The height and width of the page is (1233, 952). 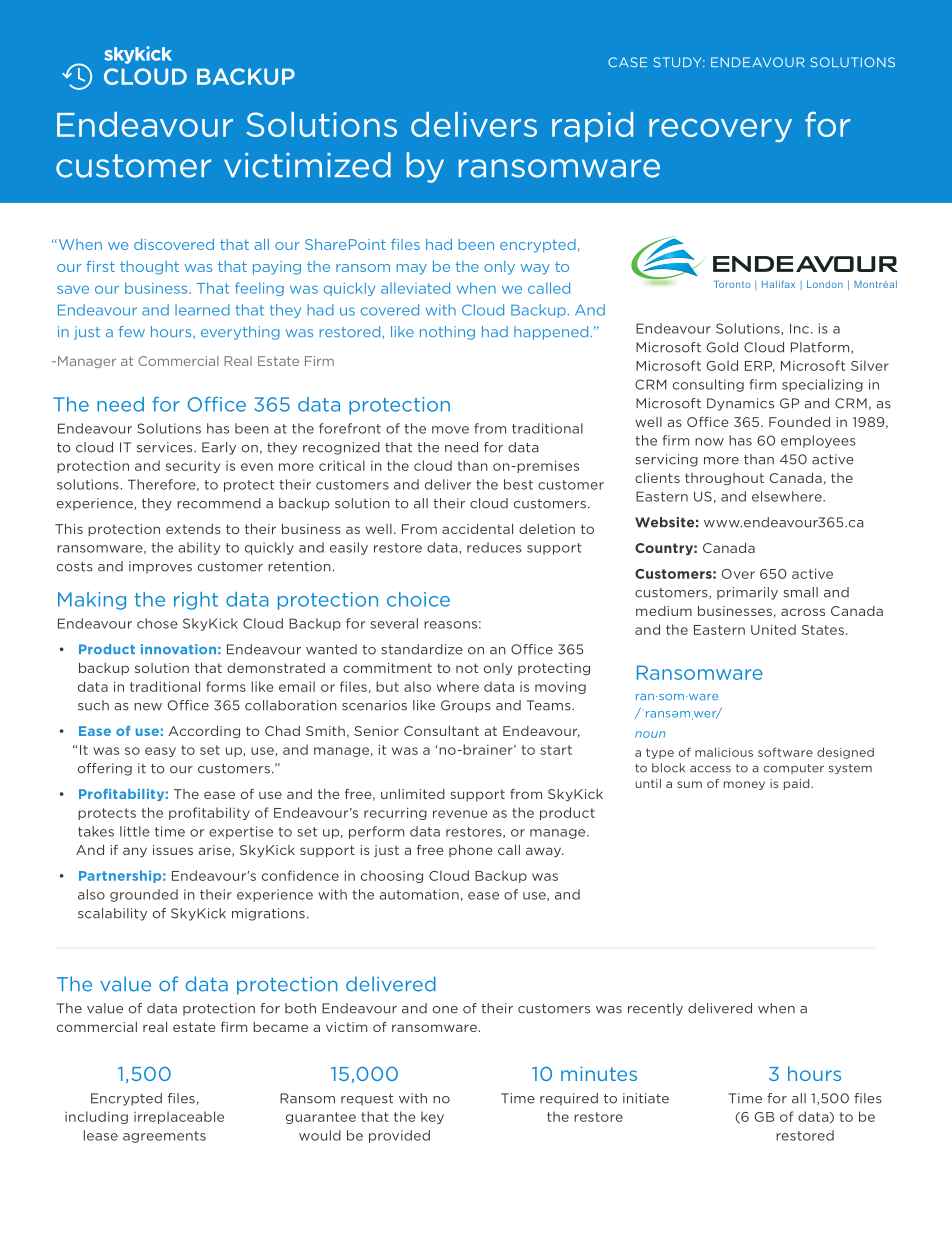 I want to click on issues, so click(x=173, y=850).
